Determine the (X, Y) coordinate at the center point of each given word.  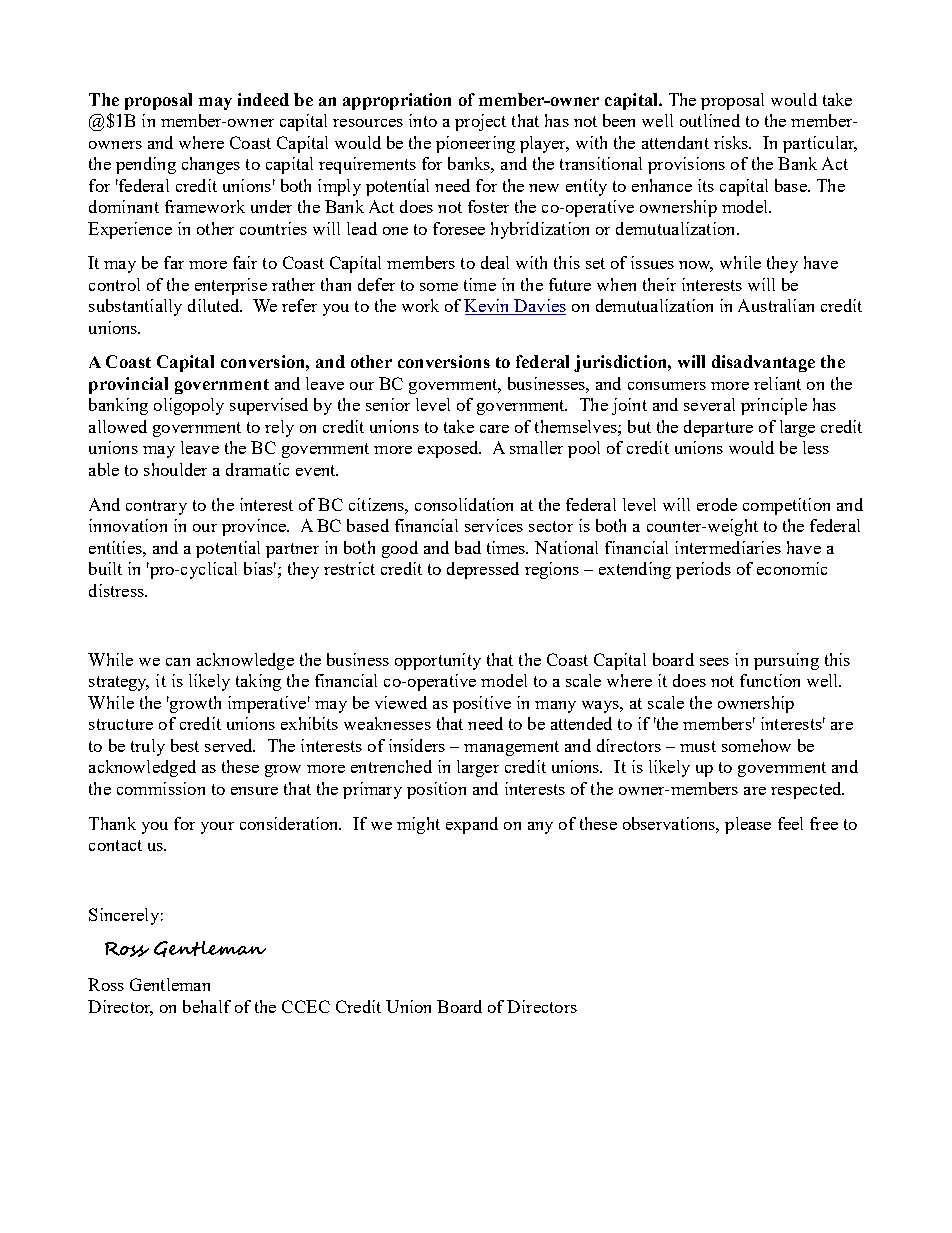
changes (211, 165)
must (698, 746)
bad (468, 547)
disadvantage (763, 363)
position (436, 790)
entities (116, 547)
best (185, 745)
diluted (215, 305)
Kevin (488, 307)
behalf (207, 1006)
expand (472, 825)
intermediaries (728, 547)
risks (732, 142)
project (480, 122)
